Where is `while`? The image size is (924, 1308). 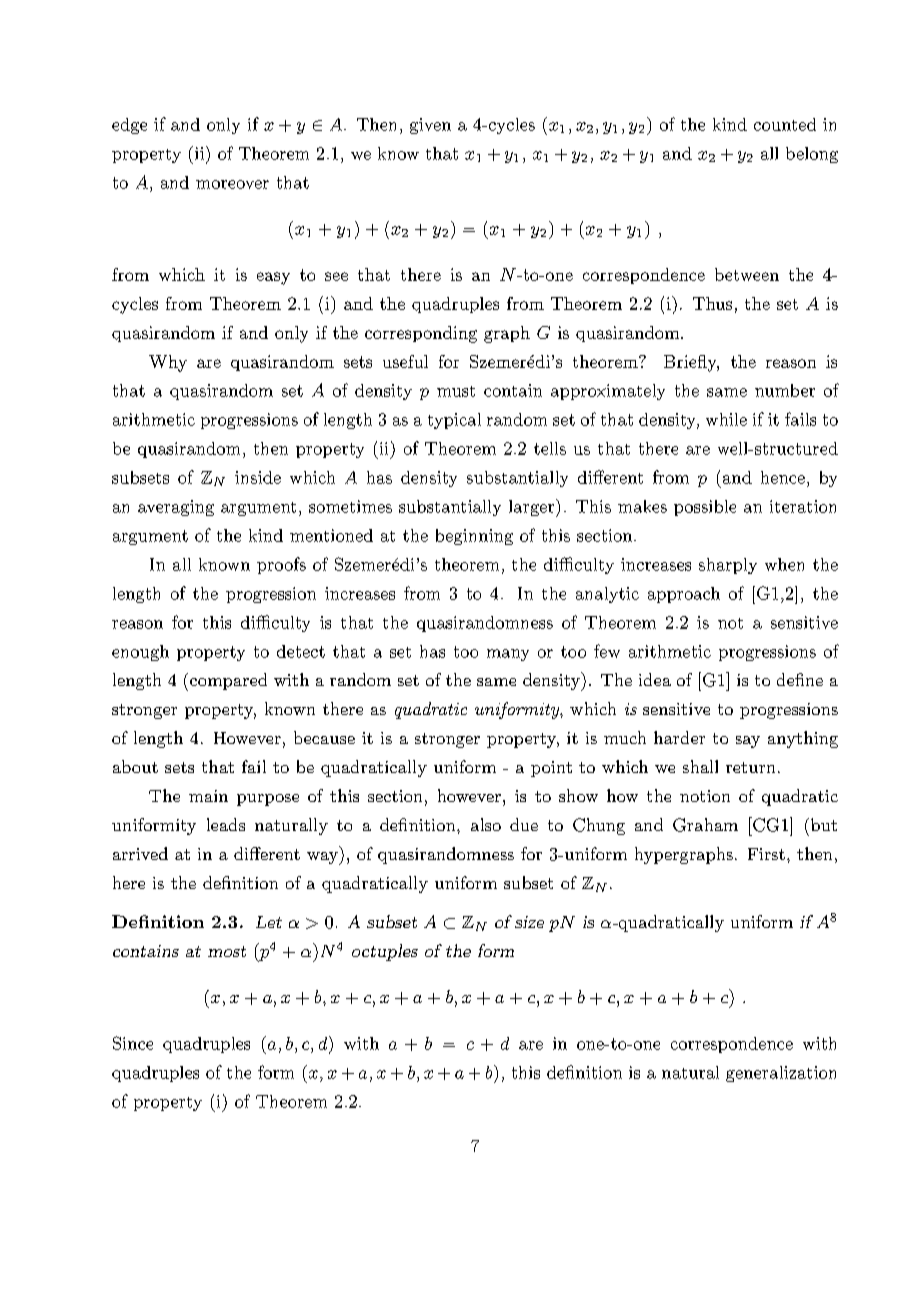 while is located at coordinates (726, 419).
